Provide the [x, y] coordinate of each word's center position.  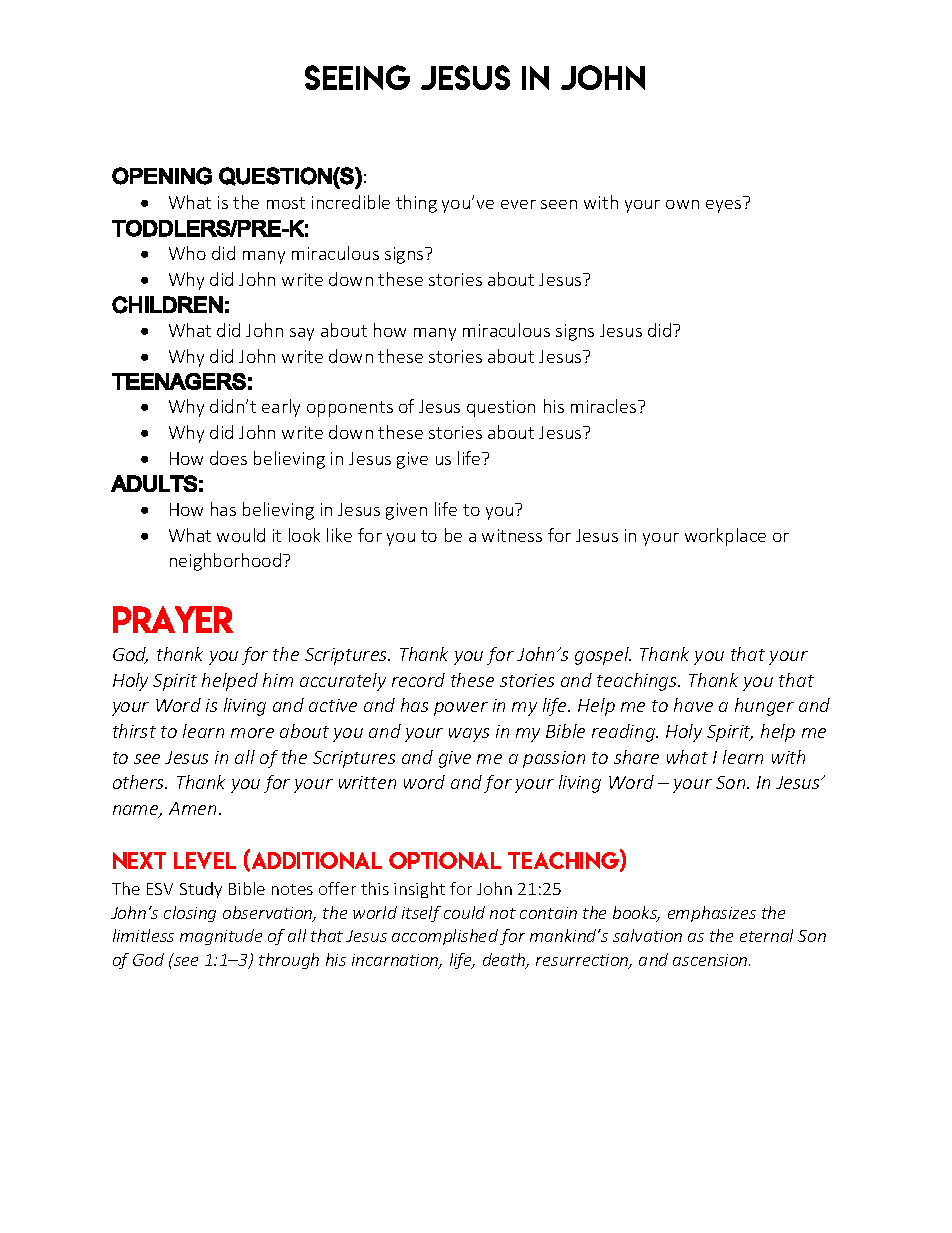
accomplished [445, 937]
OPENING [162, 176]
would [241, 535]
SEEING [357, 77]
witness [512, 535]
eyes [723, 206]
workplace [725, 537]
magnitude [221, 937]
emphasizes [712, 914]
